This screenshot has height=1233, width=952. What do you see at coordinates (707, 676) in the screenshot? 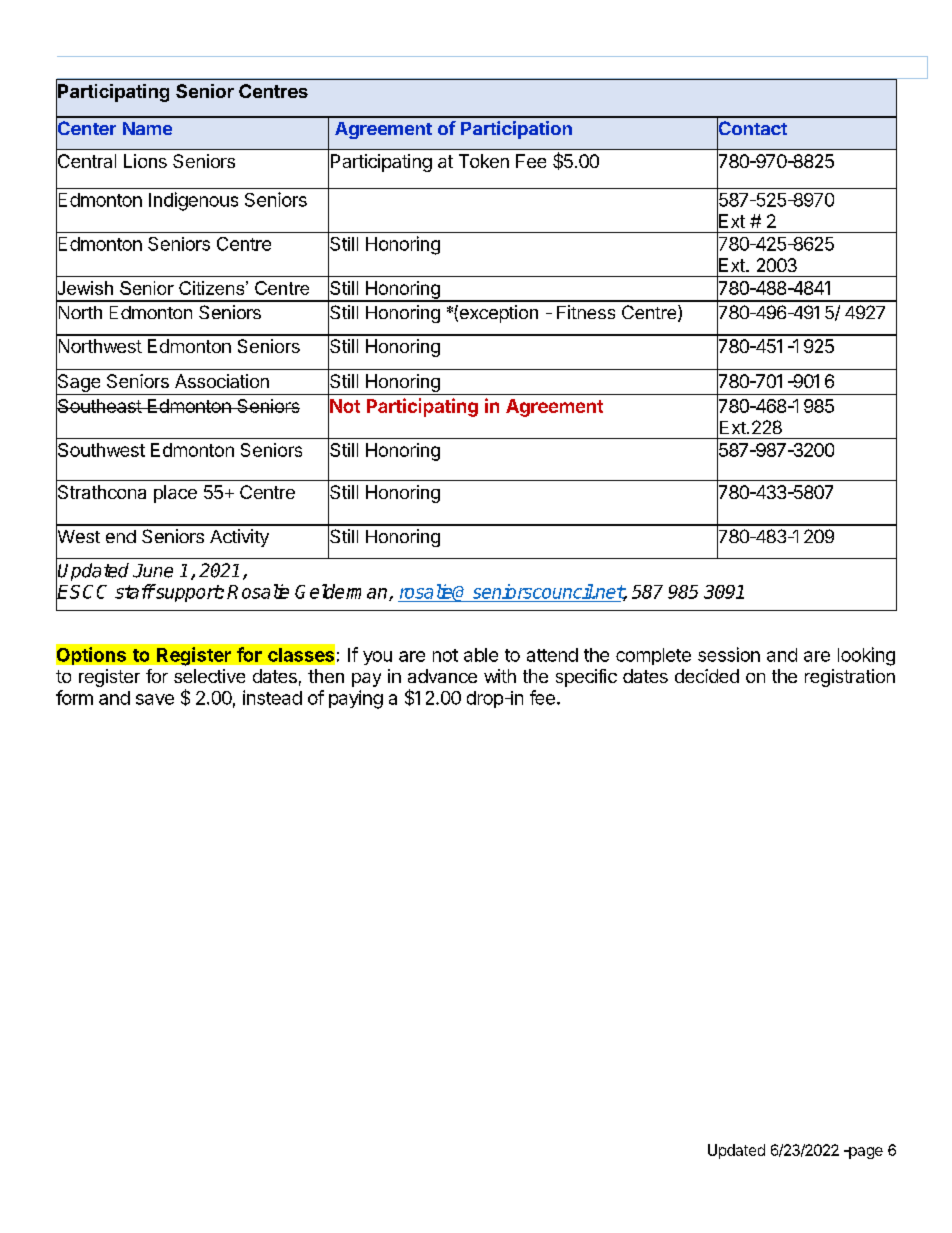
I see `decided` at bounding box center [707, 676].
